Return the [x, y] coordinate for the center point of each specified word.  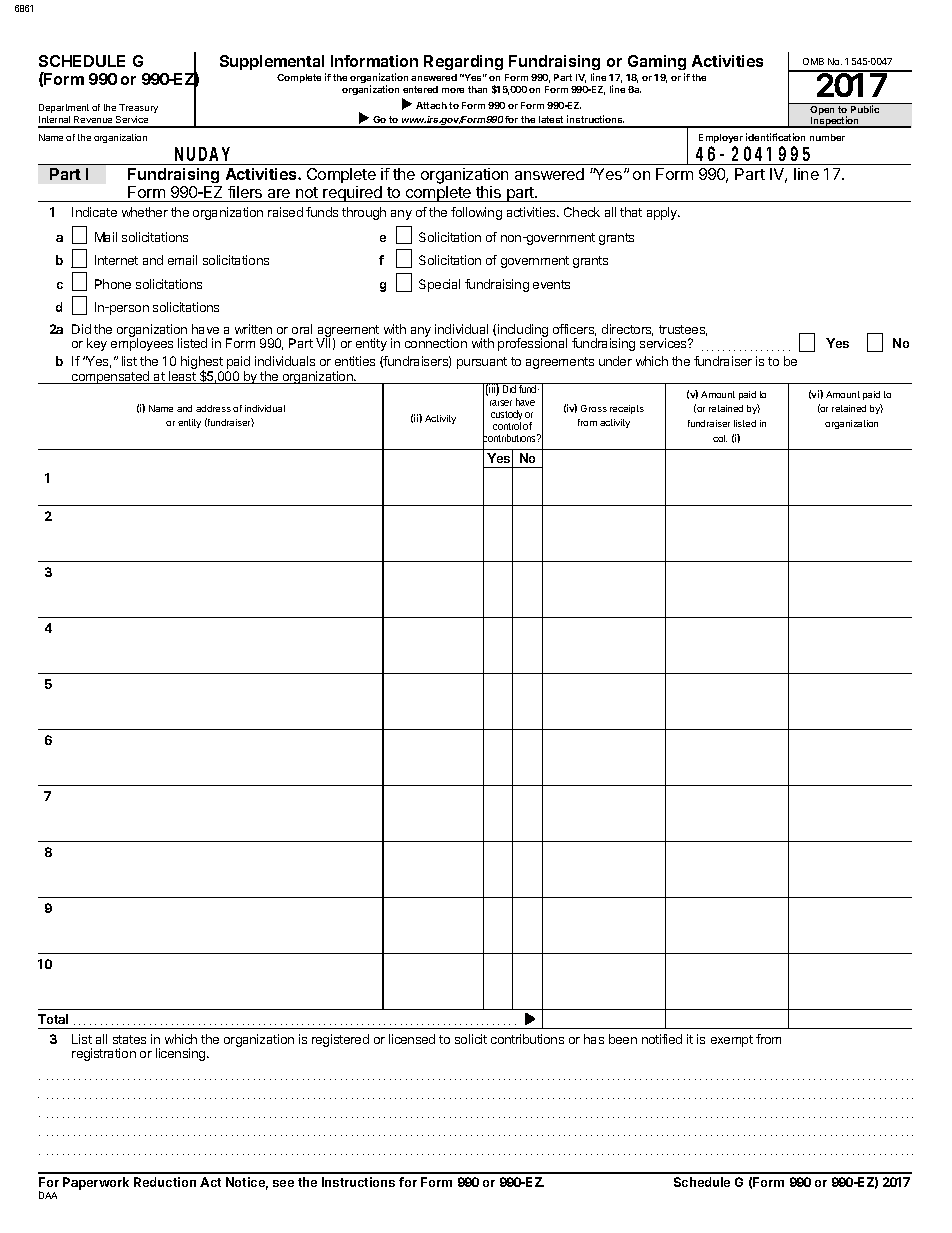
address [213, 408]
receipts [627, 409]
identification [775, 137]
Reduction [165, 1182]
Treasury [138, 108]
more [453, 90]
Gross [594, 408]
